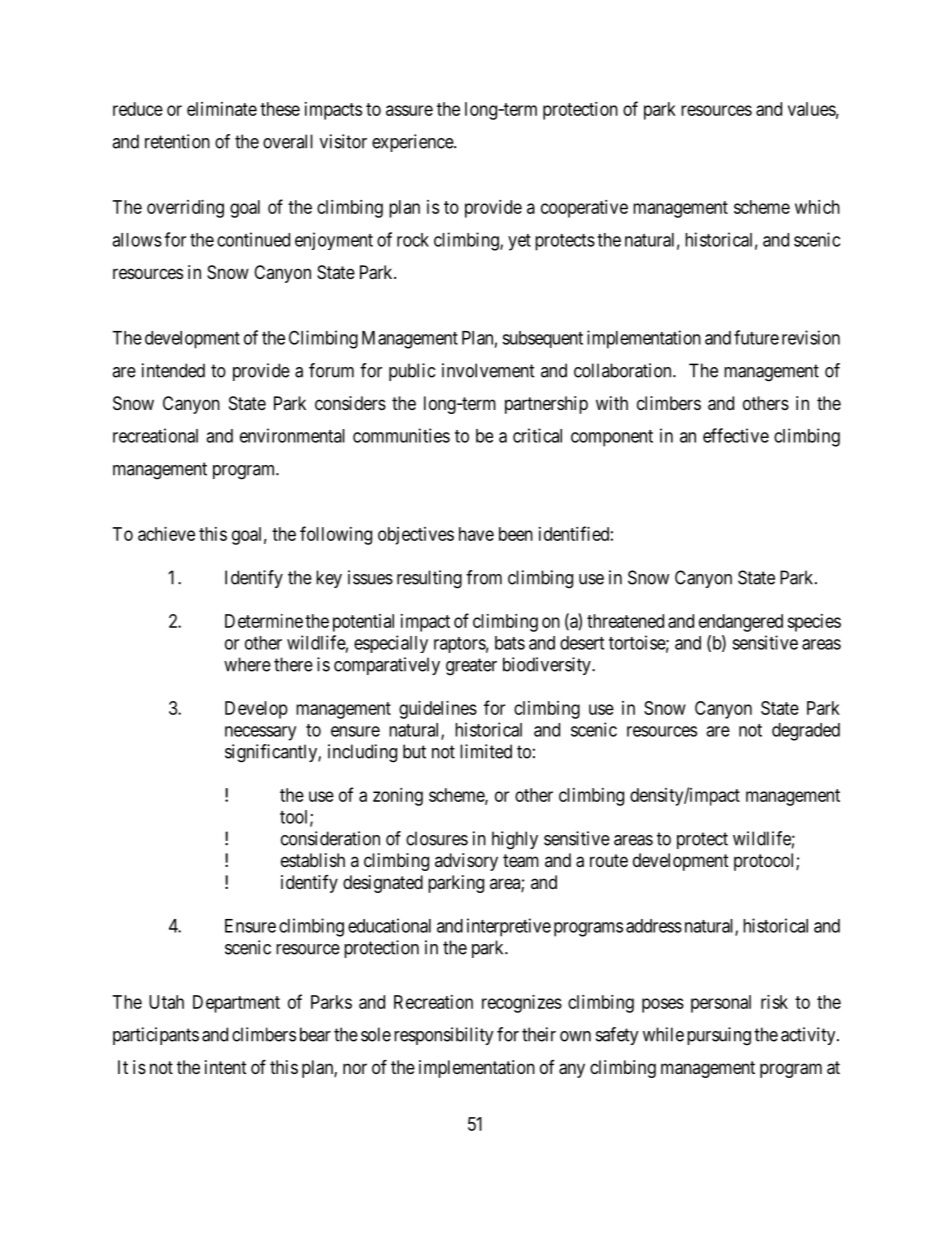  What do you see at coordinates (484, 577) in the screenshot?
I see `from` at bounding box center [484, 577].
